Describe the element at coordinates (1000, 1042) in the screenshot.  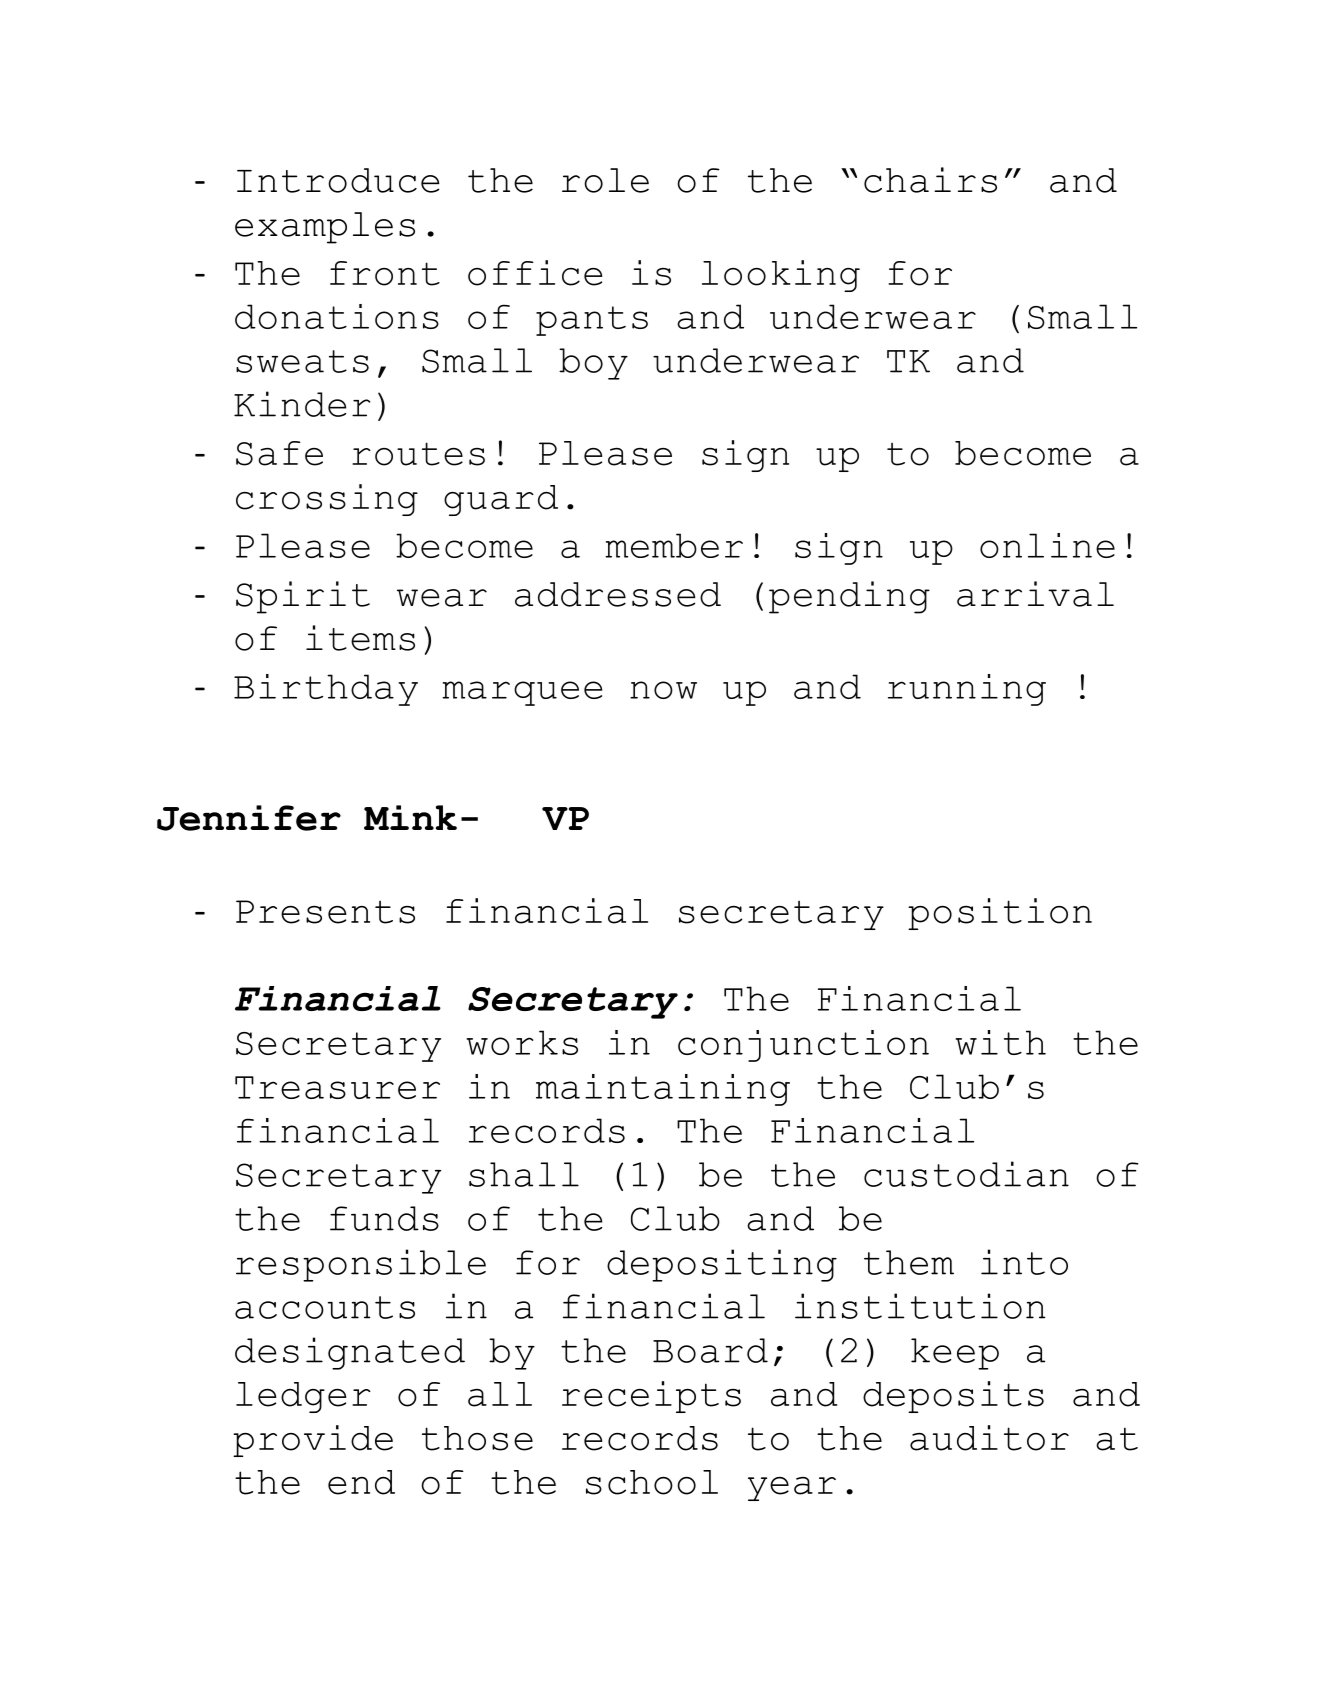
I see `with` at that location.
